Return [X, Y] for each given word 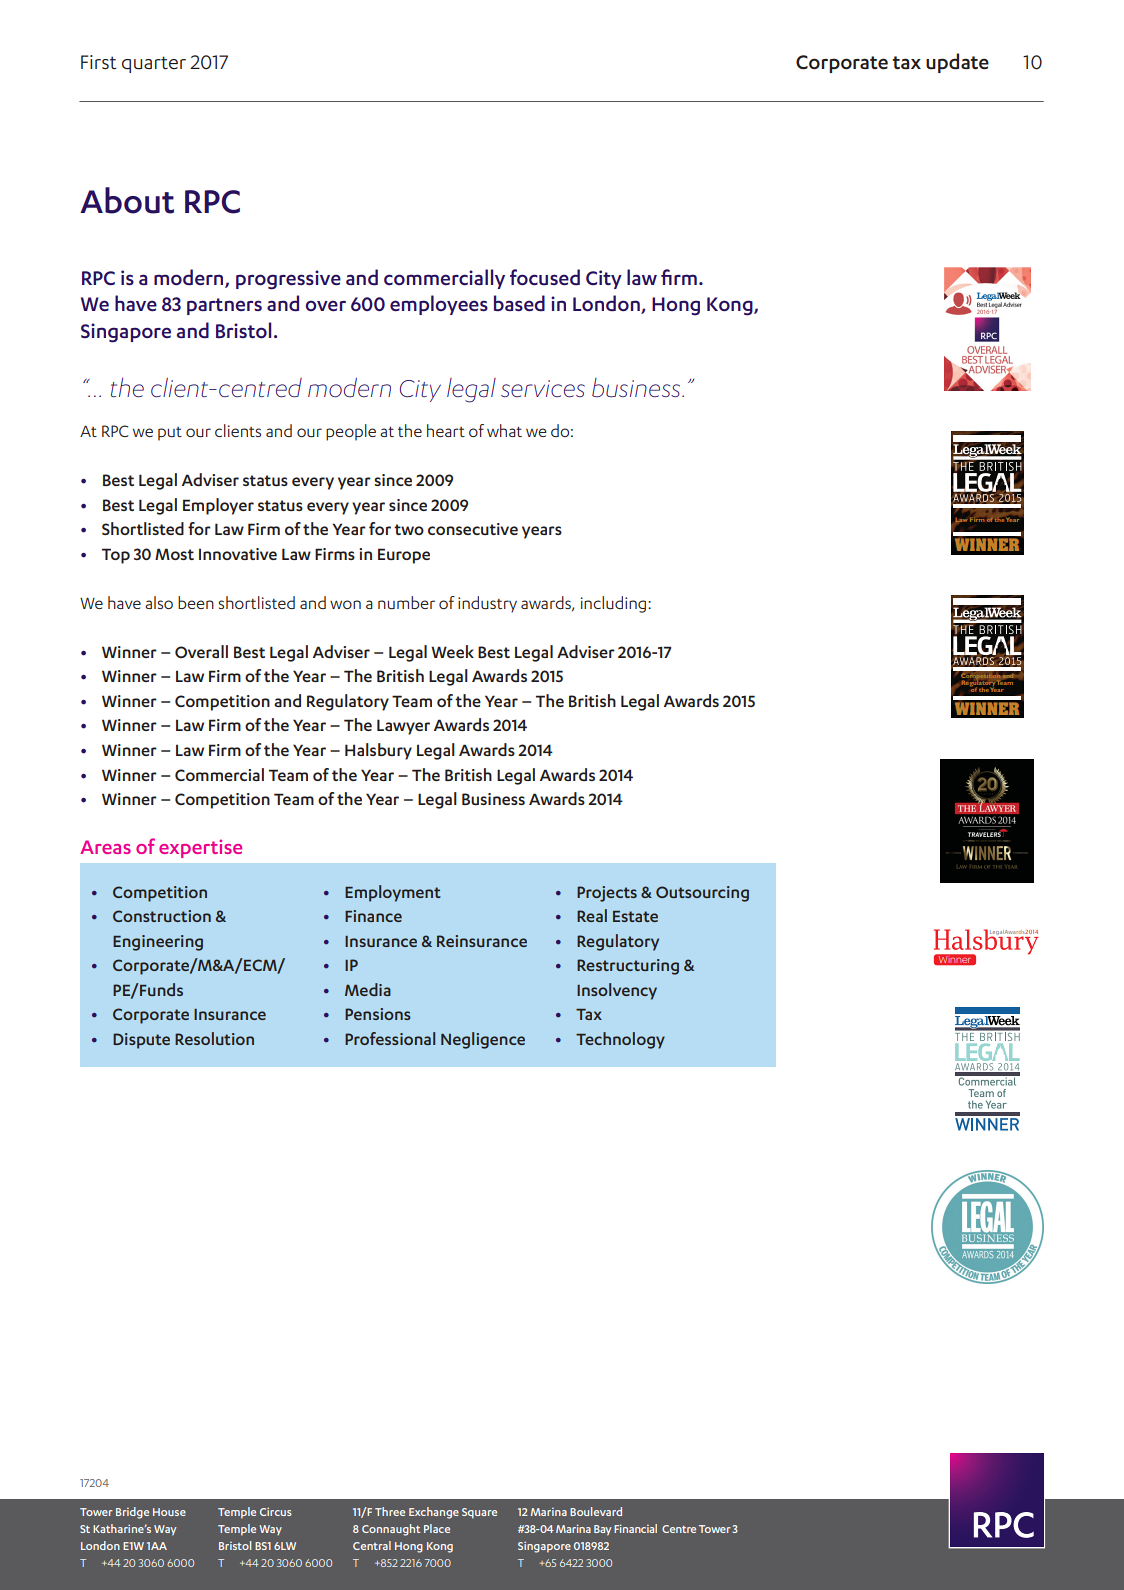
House [169, 1512]
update [957, 63]
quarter [154, 64]
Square [479, 1513]
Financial [635, 1528]
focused [545, 277]
